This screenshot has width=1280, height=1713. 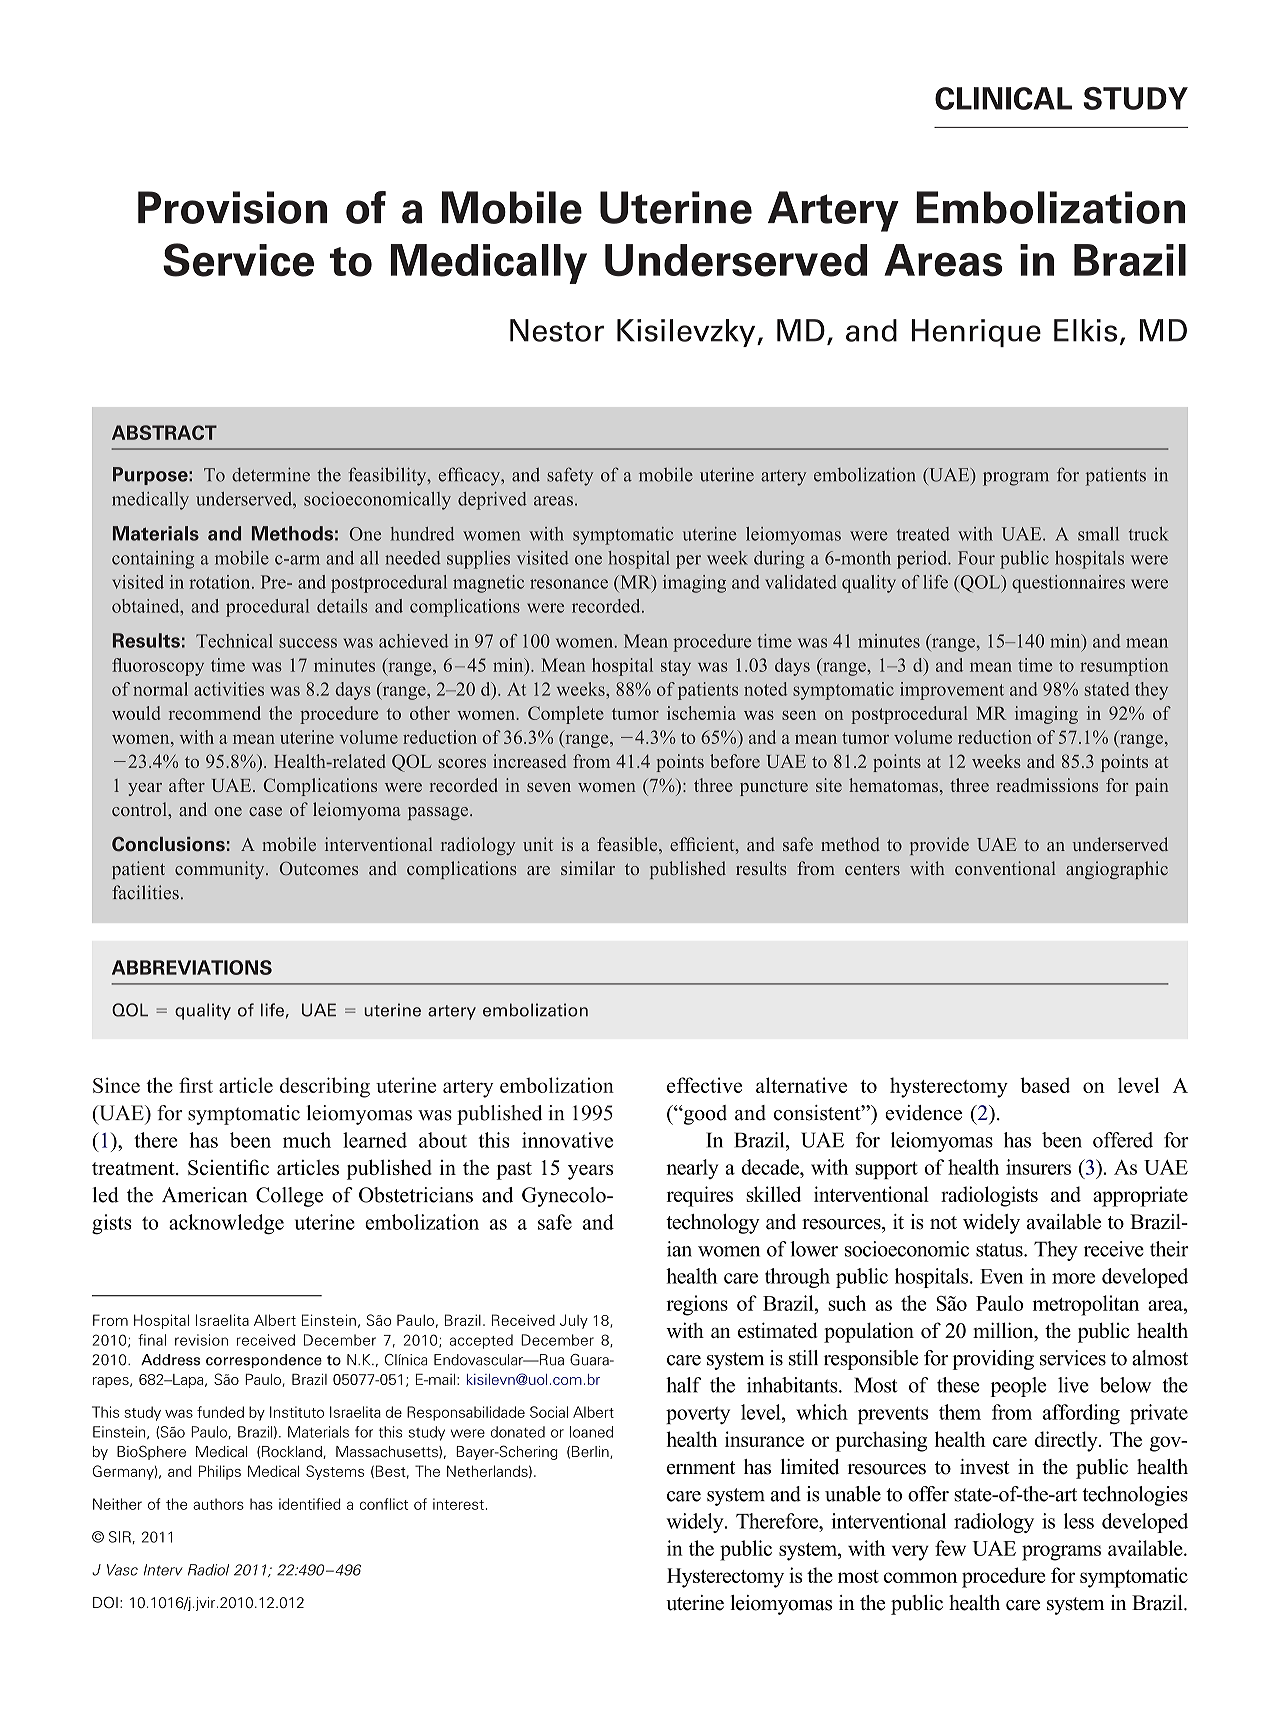 What do you see at coordinates (232, 207) in the screenshot?
I see `Provision` at bounding box center [232, 207].
